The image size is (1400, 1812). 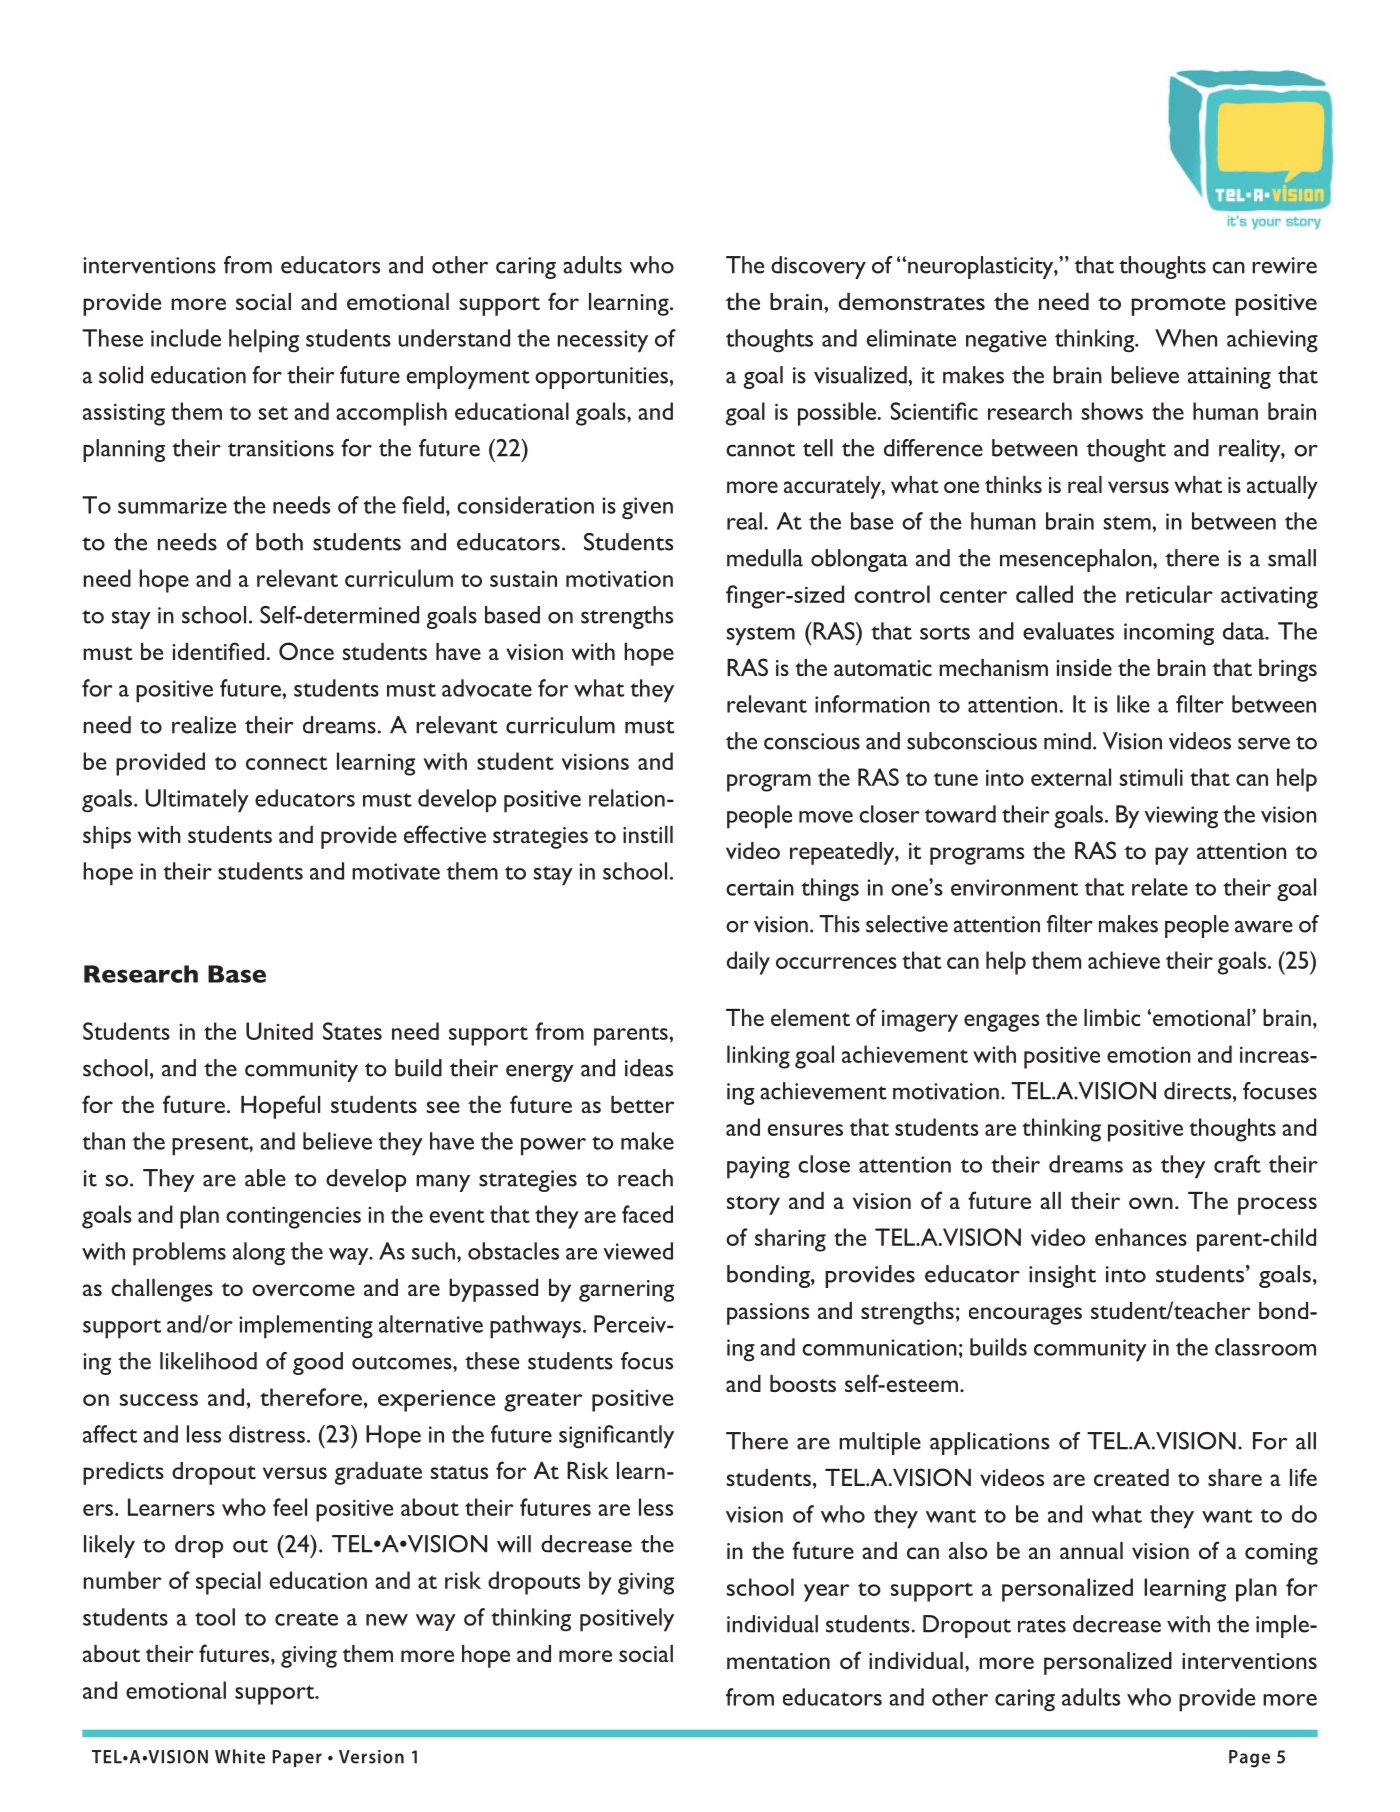 What do you see at coordinates (1112, 1017) in the screenshot?
I see `limbic` at bounding box center [1112, 1017].
